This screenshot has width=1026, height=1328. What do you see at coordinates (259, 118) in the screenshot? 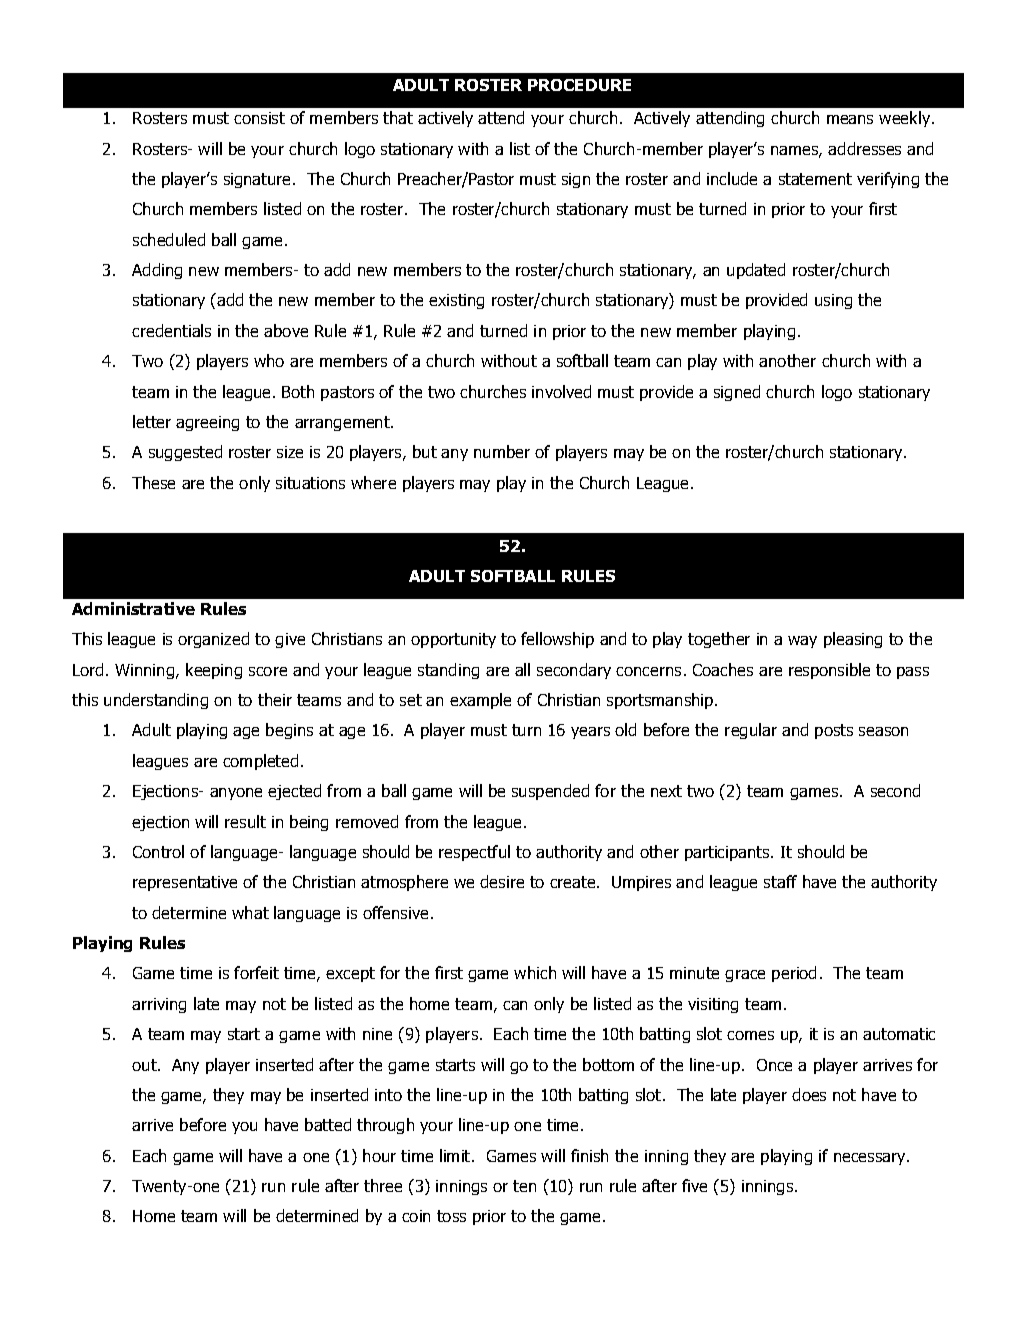
I see `consist` at bounding box center [259, 118].
